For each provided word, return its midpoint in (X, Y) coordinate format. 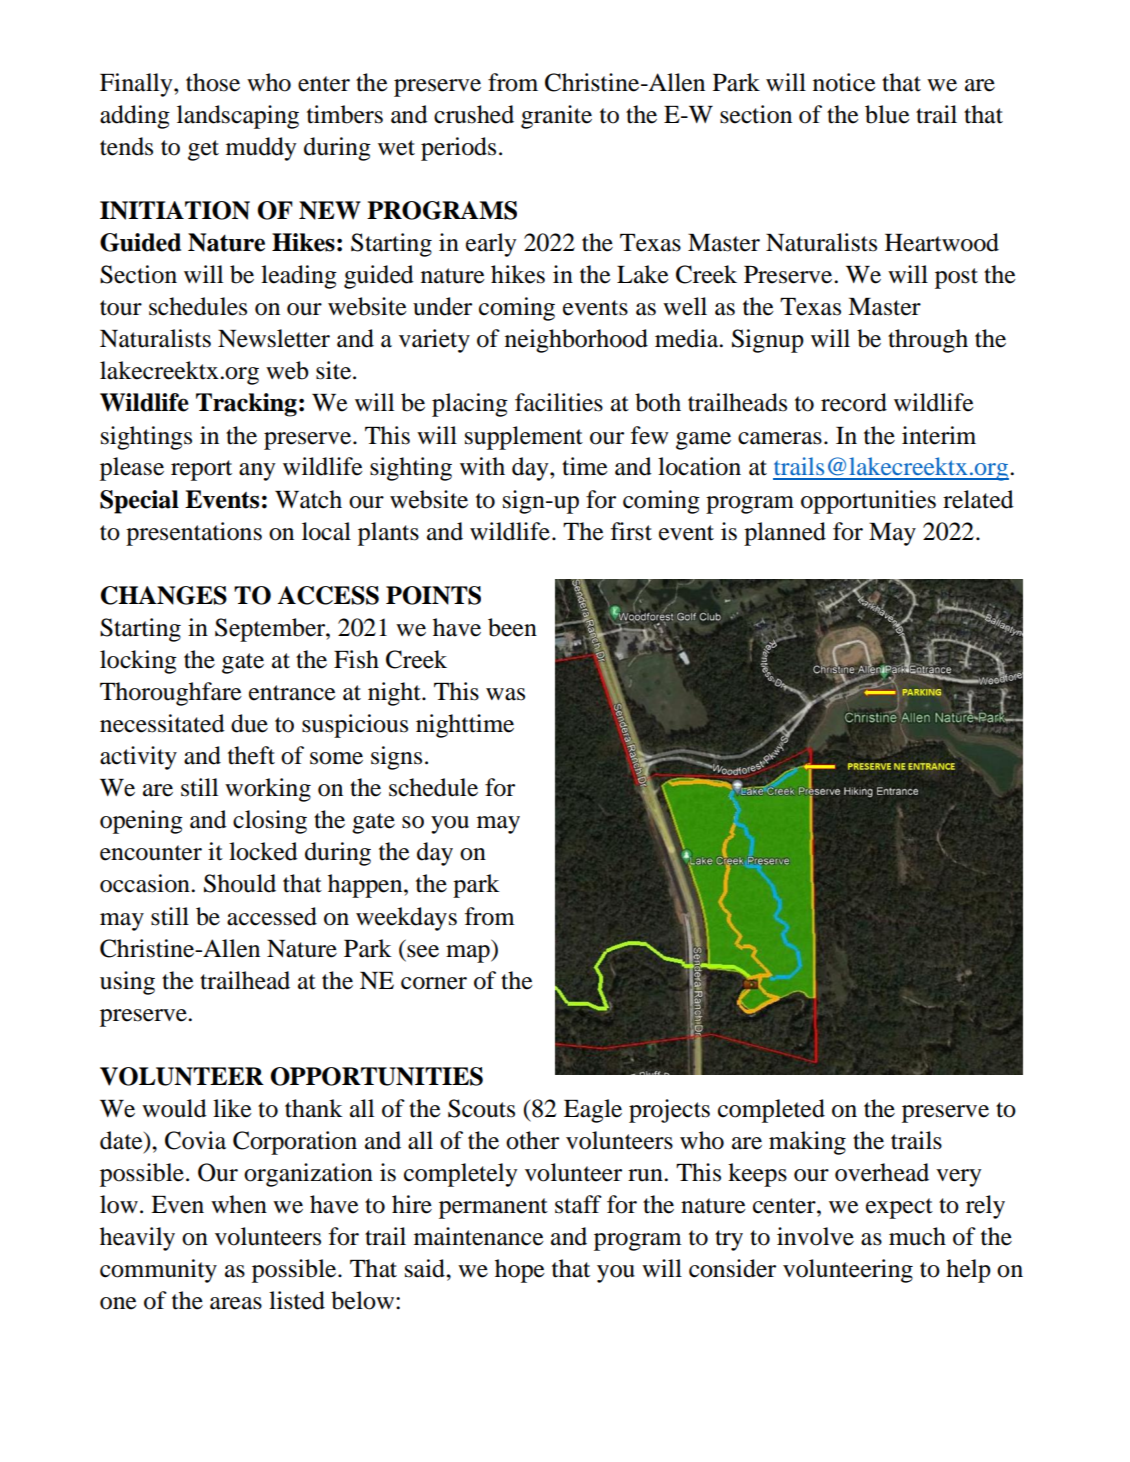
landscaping (238, 117)
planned (785, 534)
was (505, 694)
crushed (474, 114)
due (249, 723)
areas (236, 1303)
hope (520, 1271)
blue (887, 114)
